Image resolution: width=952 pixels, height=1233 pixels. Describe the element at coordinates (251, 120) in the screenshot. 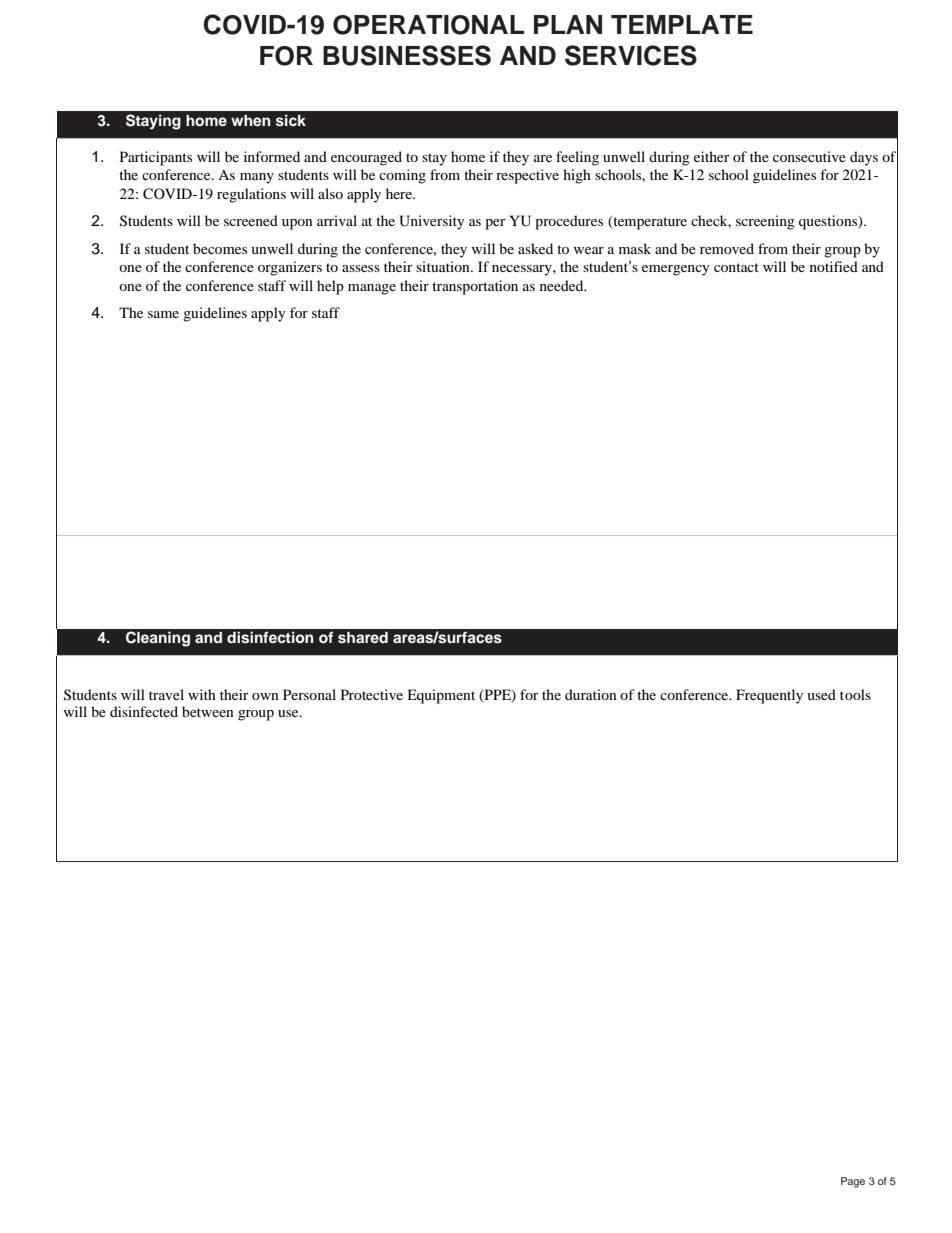

I see `when` at that location.
